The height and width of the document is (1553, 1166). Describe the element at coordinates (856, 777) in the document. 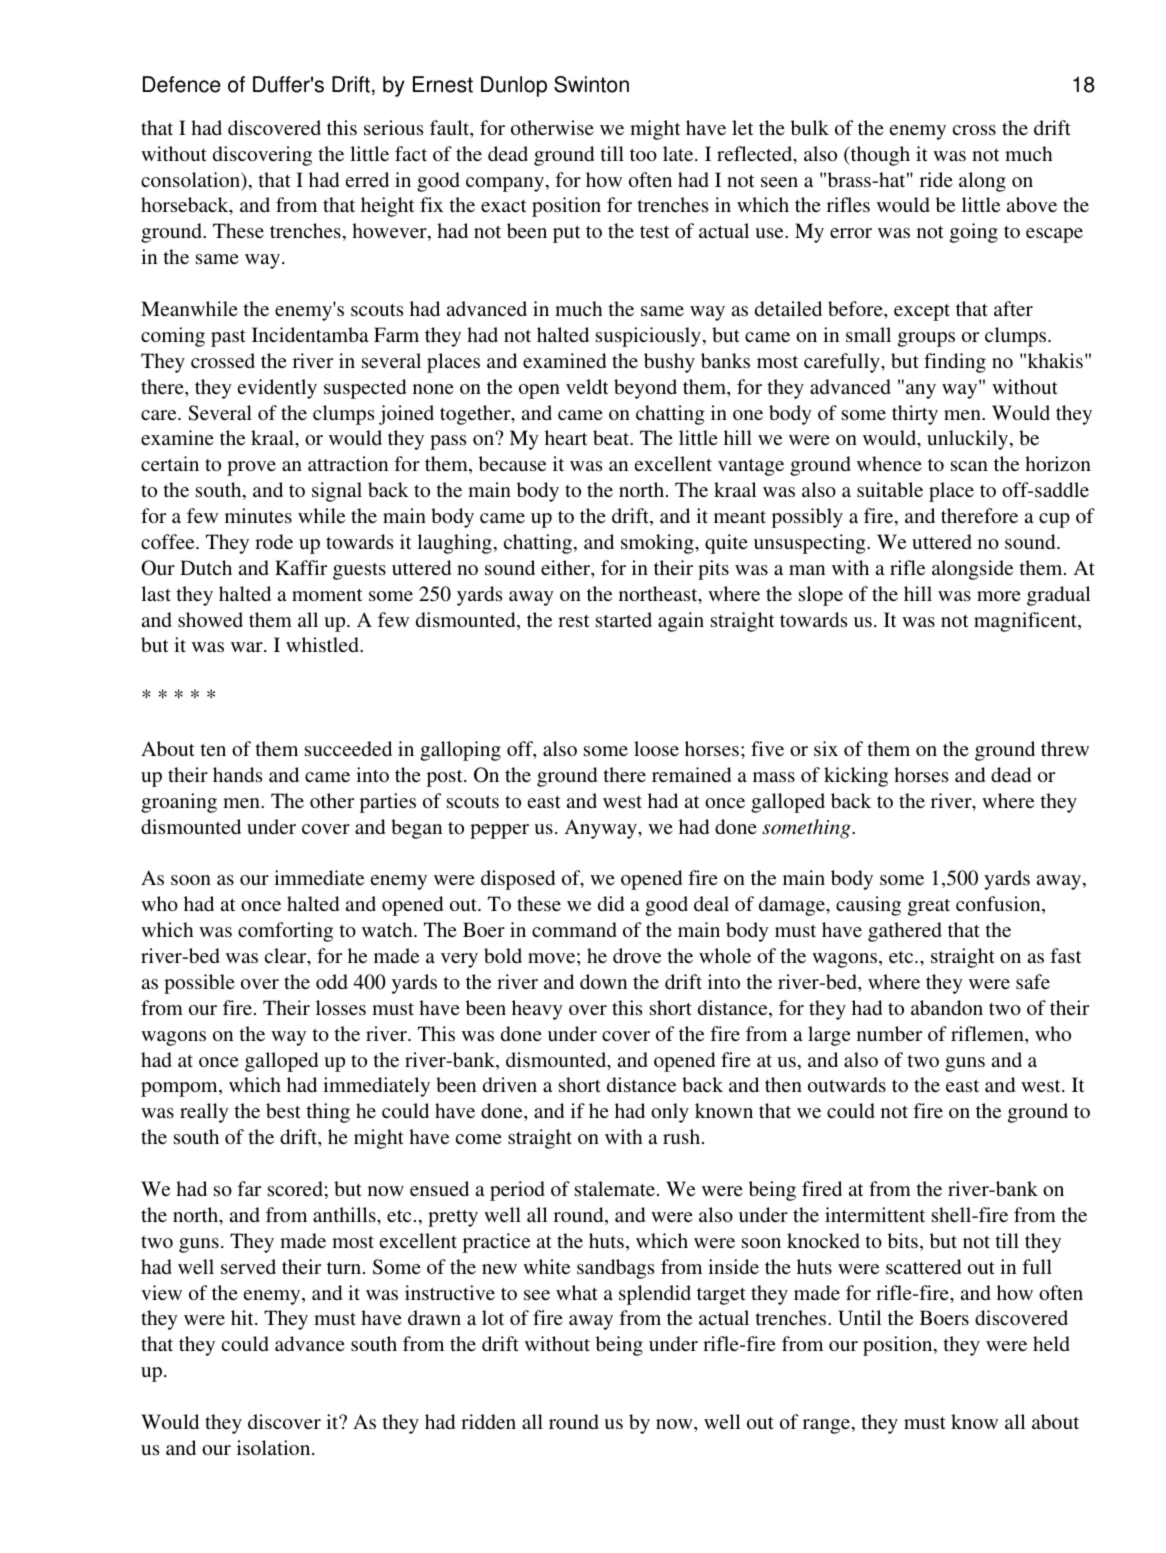

I see `kicking` at that location.
